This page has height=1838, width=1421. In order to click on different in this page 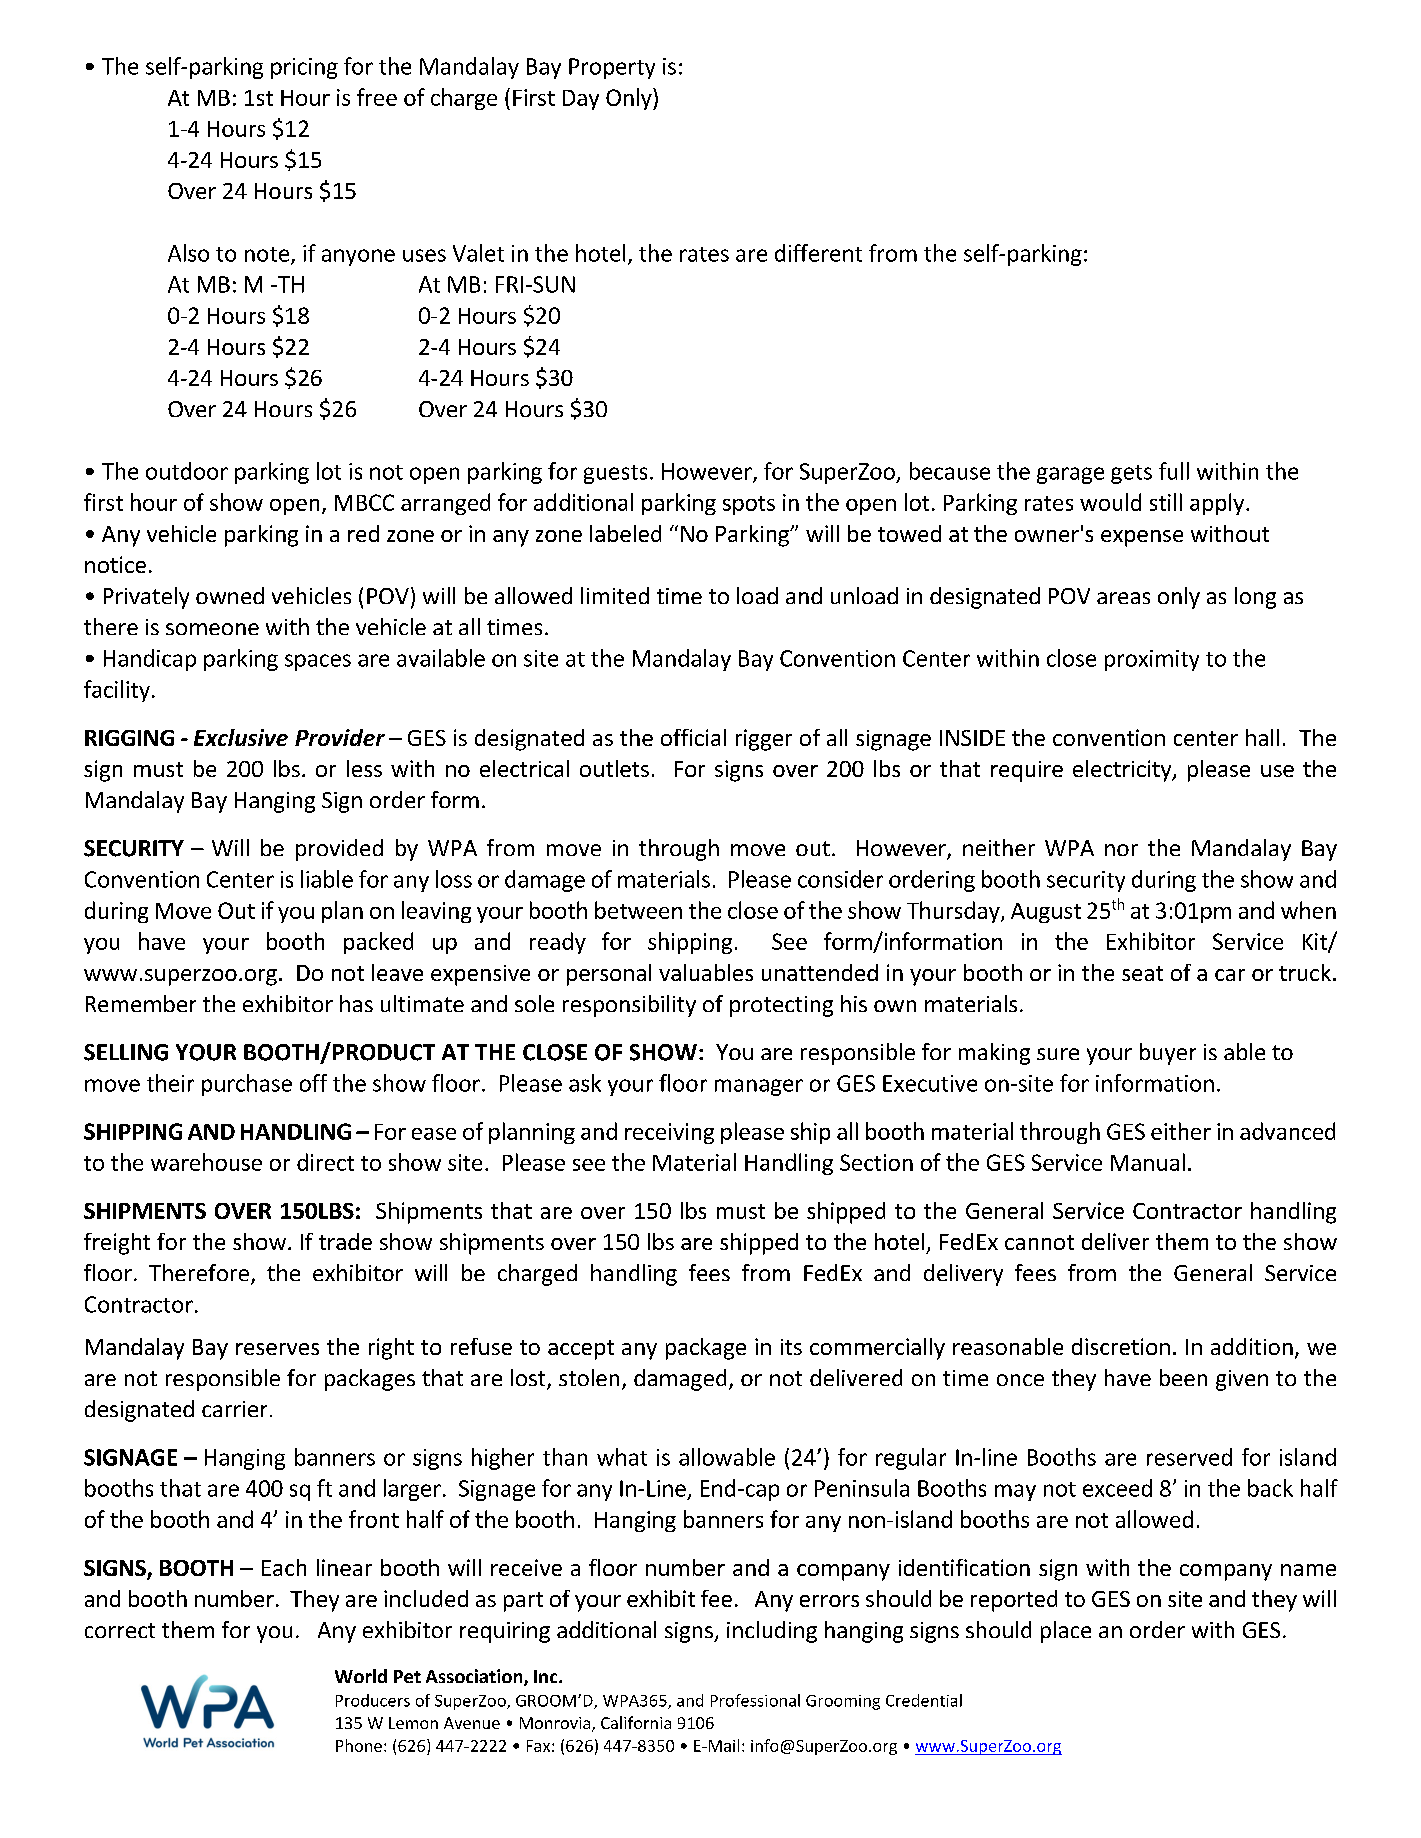, I will do `click(818, 253)`.
